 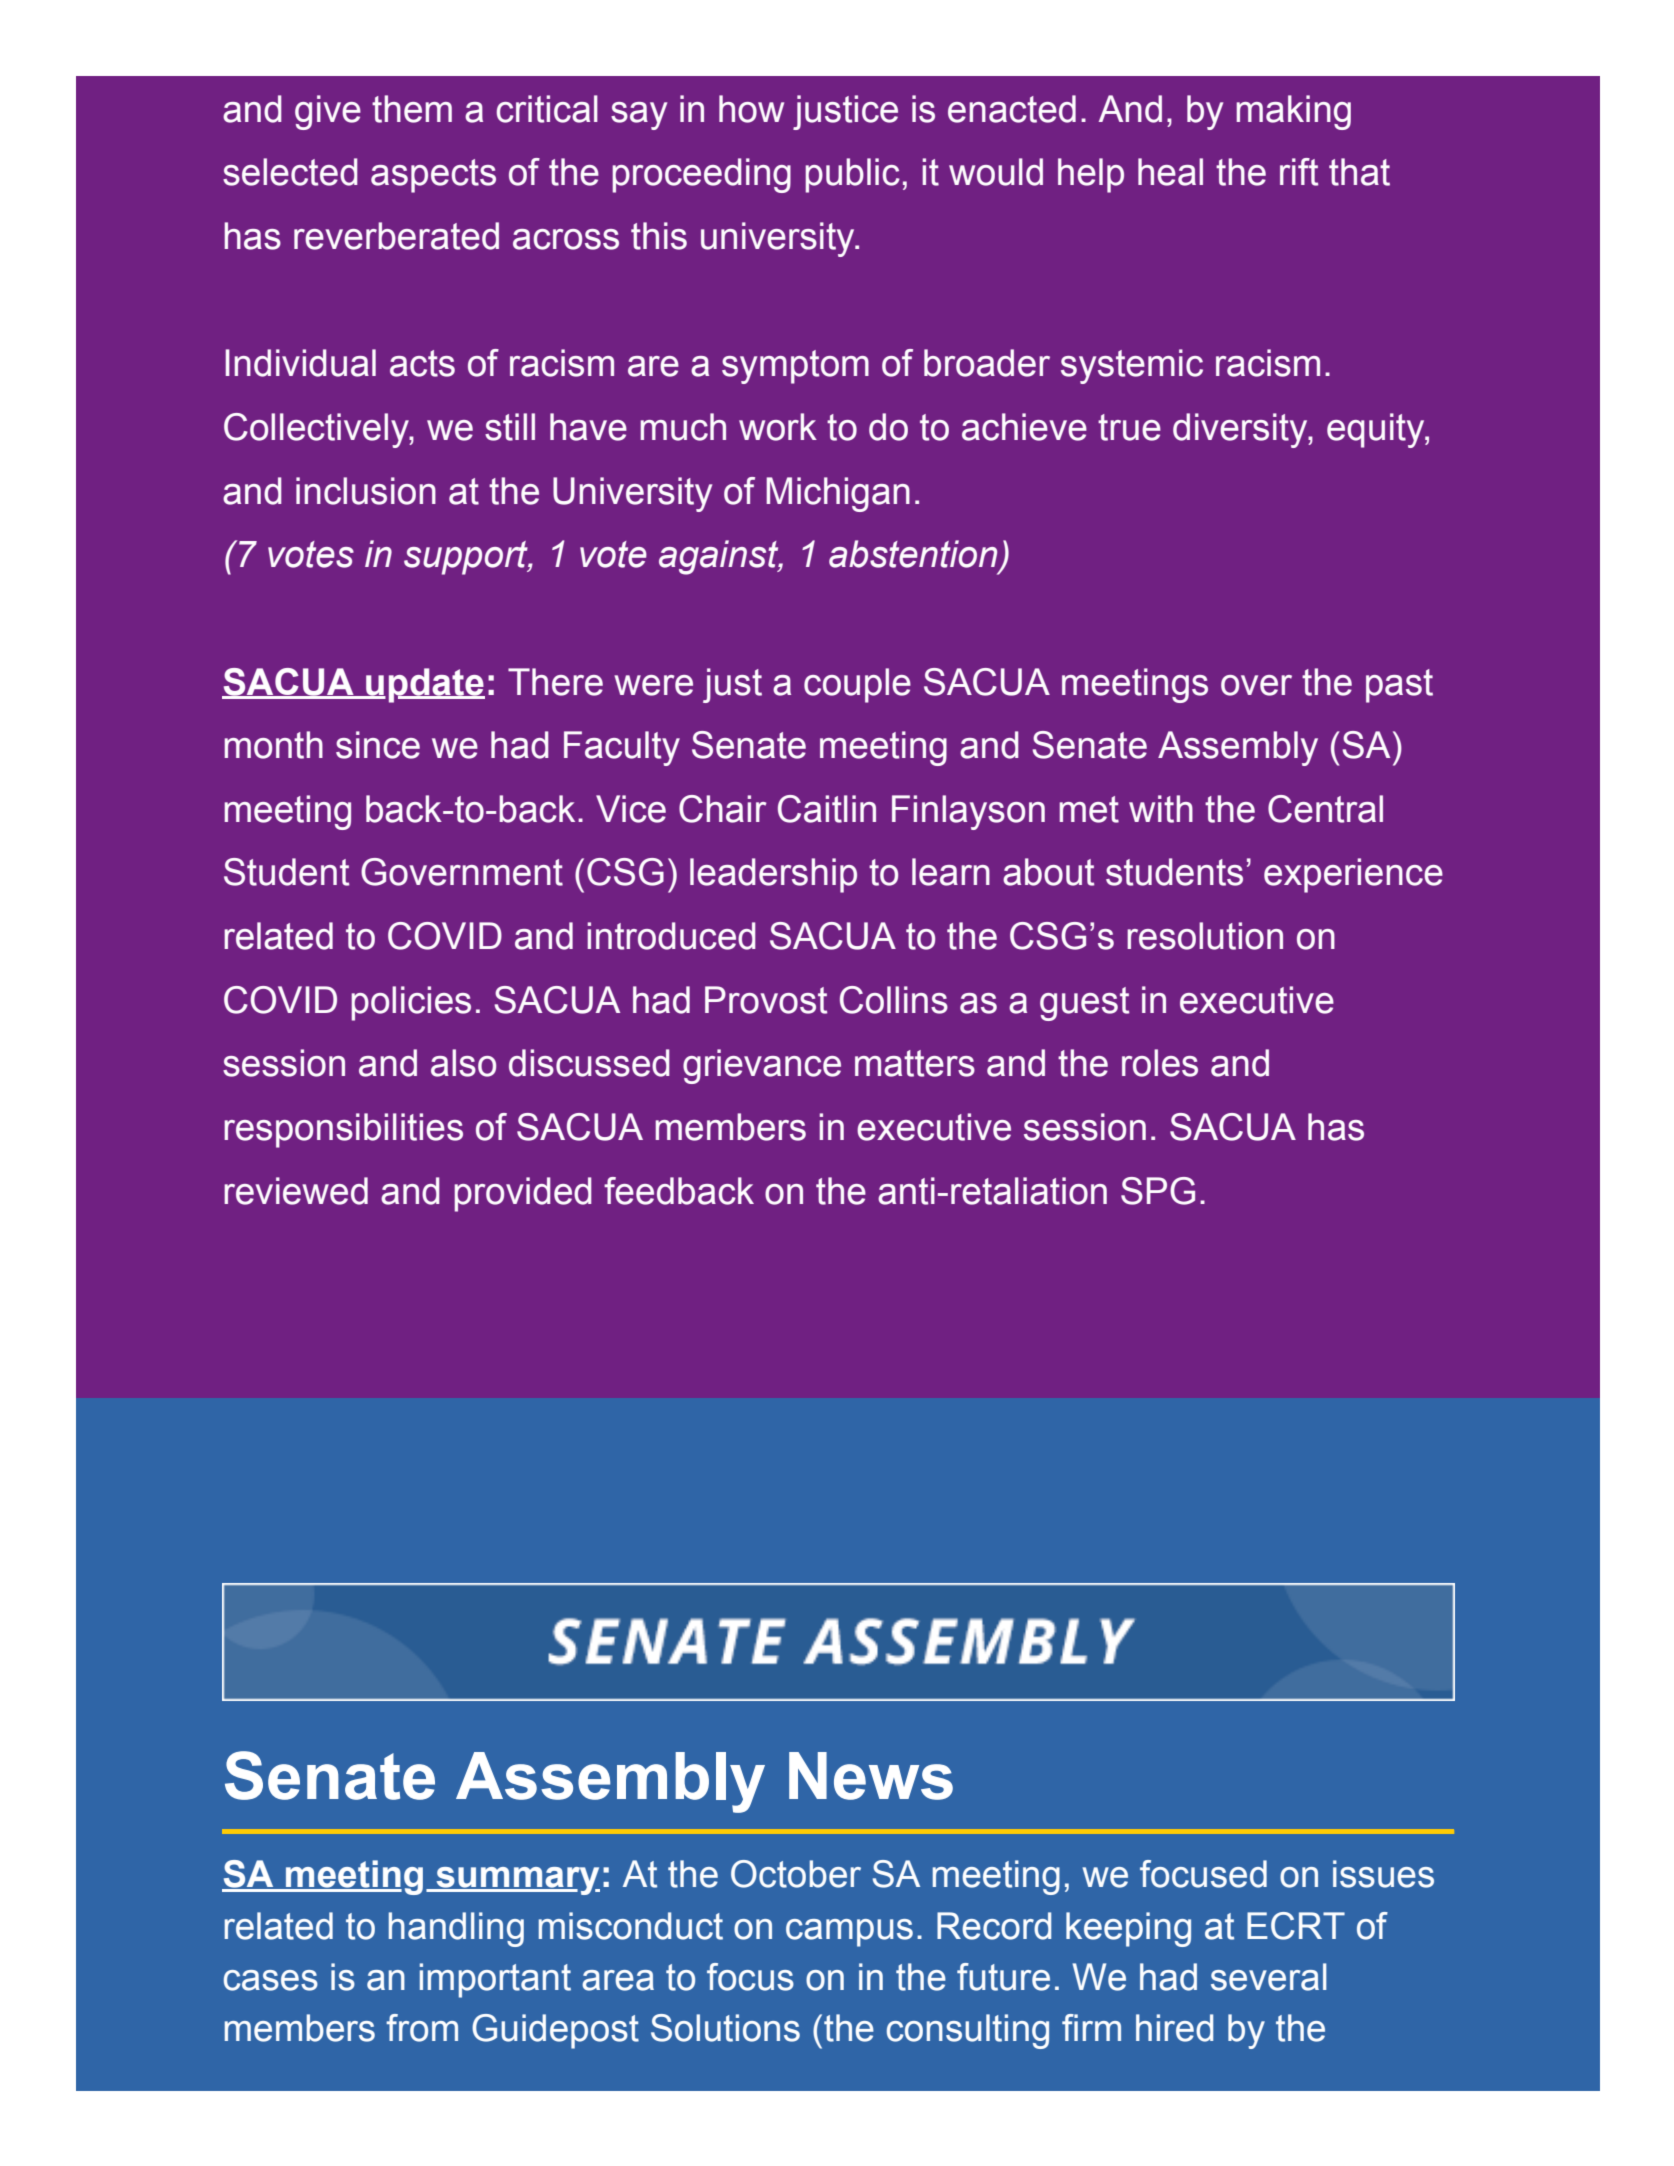 What do you see at coordinates (852, 175) in the screenshot?
I see `public` at bounding box center [852, 175].
